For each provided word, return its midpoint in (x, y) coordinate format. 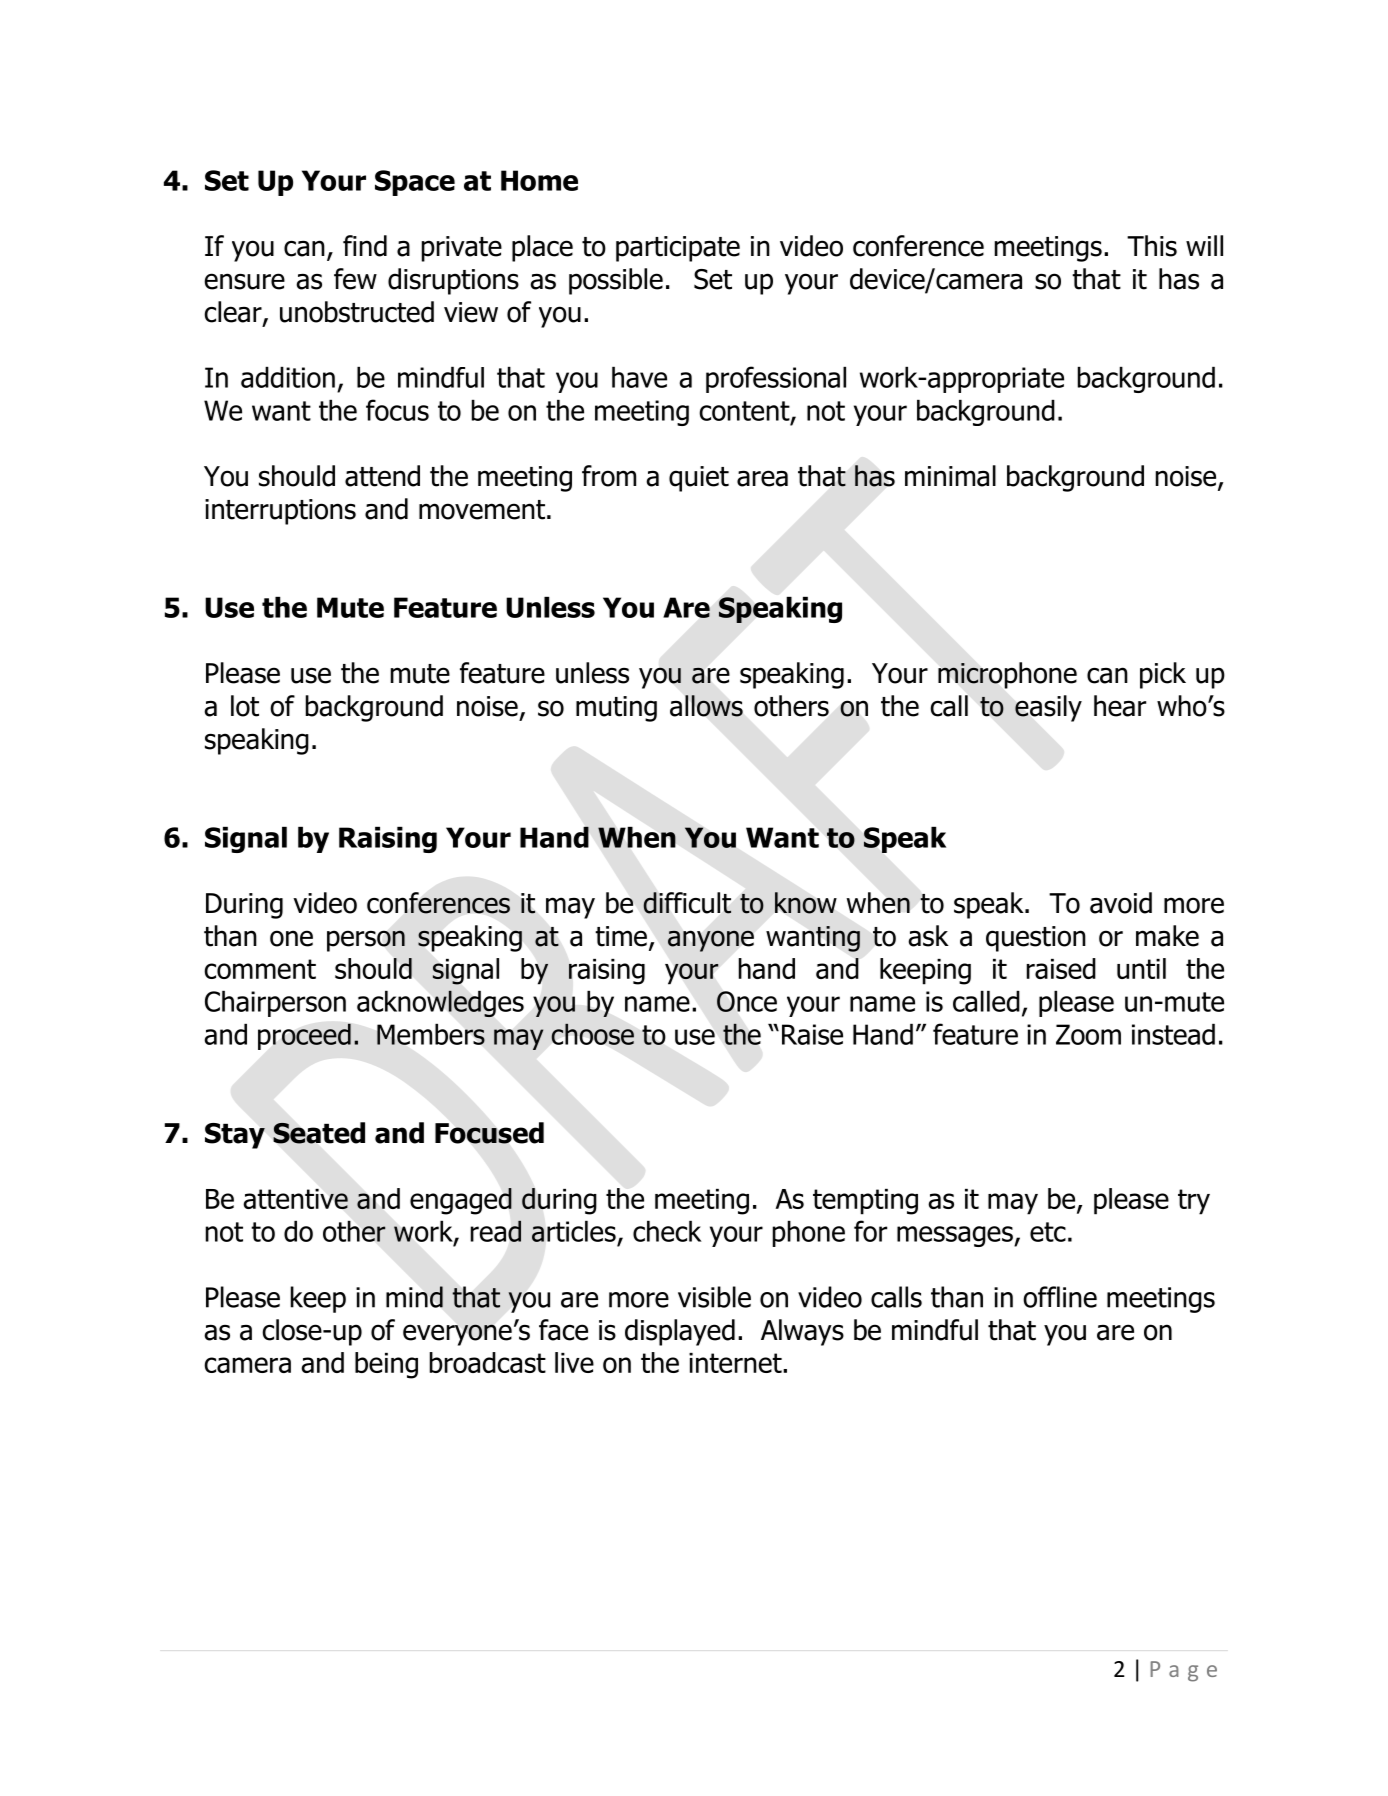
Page (1183, 1671)
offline (1060, 1297)
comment (260, 969)
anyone (711, 941)
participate (678, 249)
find (365, 246)
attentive (295, 1199)
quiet (699, 479)
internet (736, 1363)
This (1152, 246)
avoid (1121, 903)
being (386, 1365)
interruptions (280, 512)
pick (1163, 675)
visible (714, 1297)
